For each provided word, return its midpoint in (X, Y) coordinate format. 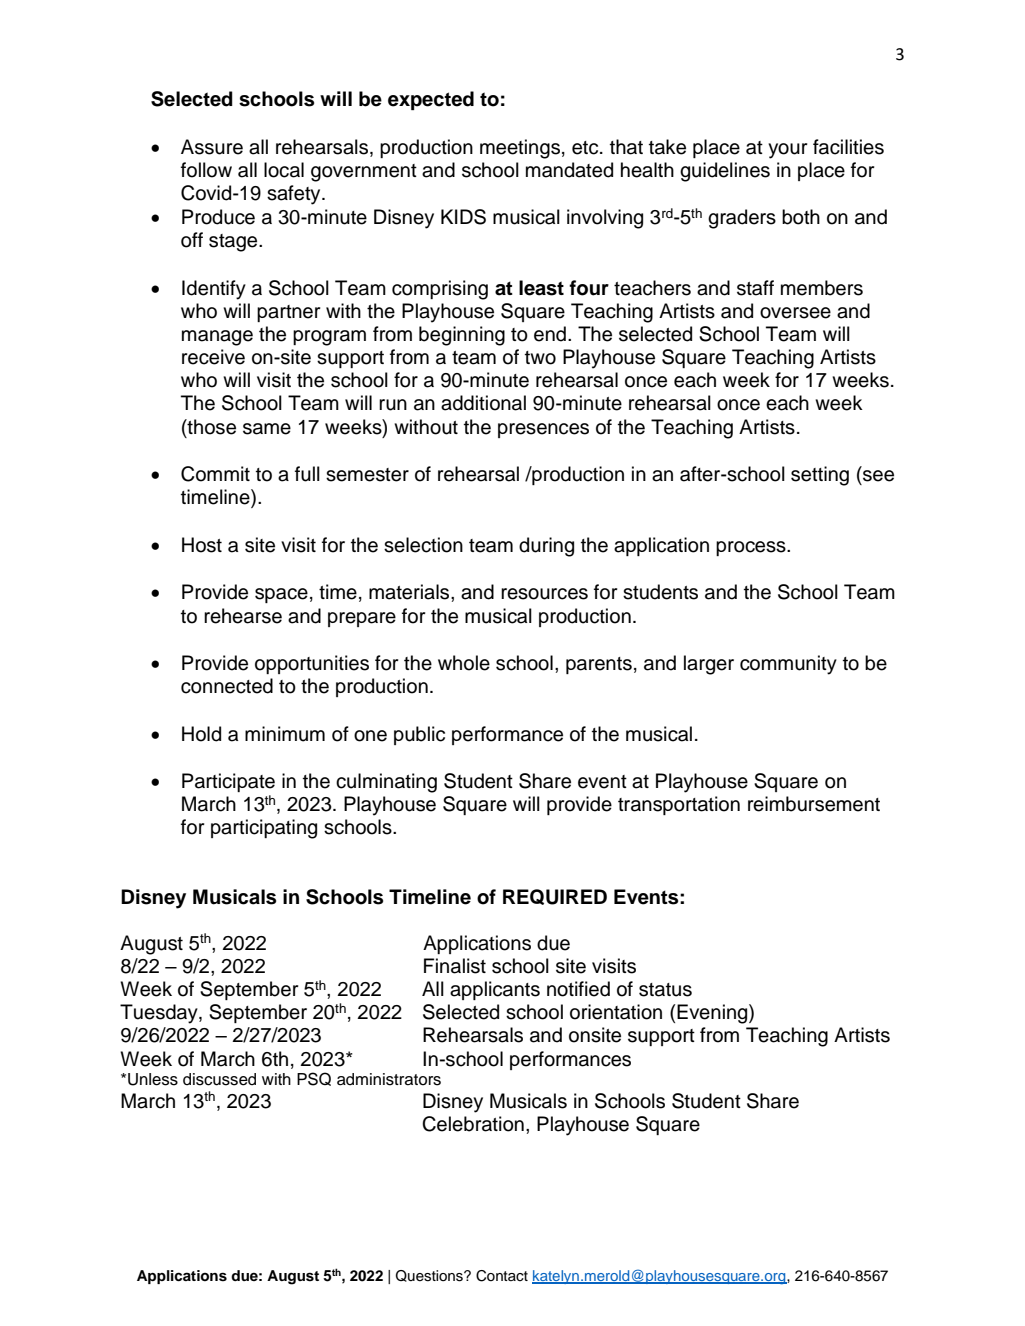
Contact (502, 1276)
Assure (212, 147)
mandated (569, 170)
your (787, 151)
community (788, 665)
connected (227, 686)
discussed (219, 1079)
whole (464, 663)
